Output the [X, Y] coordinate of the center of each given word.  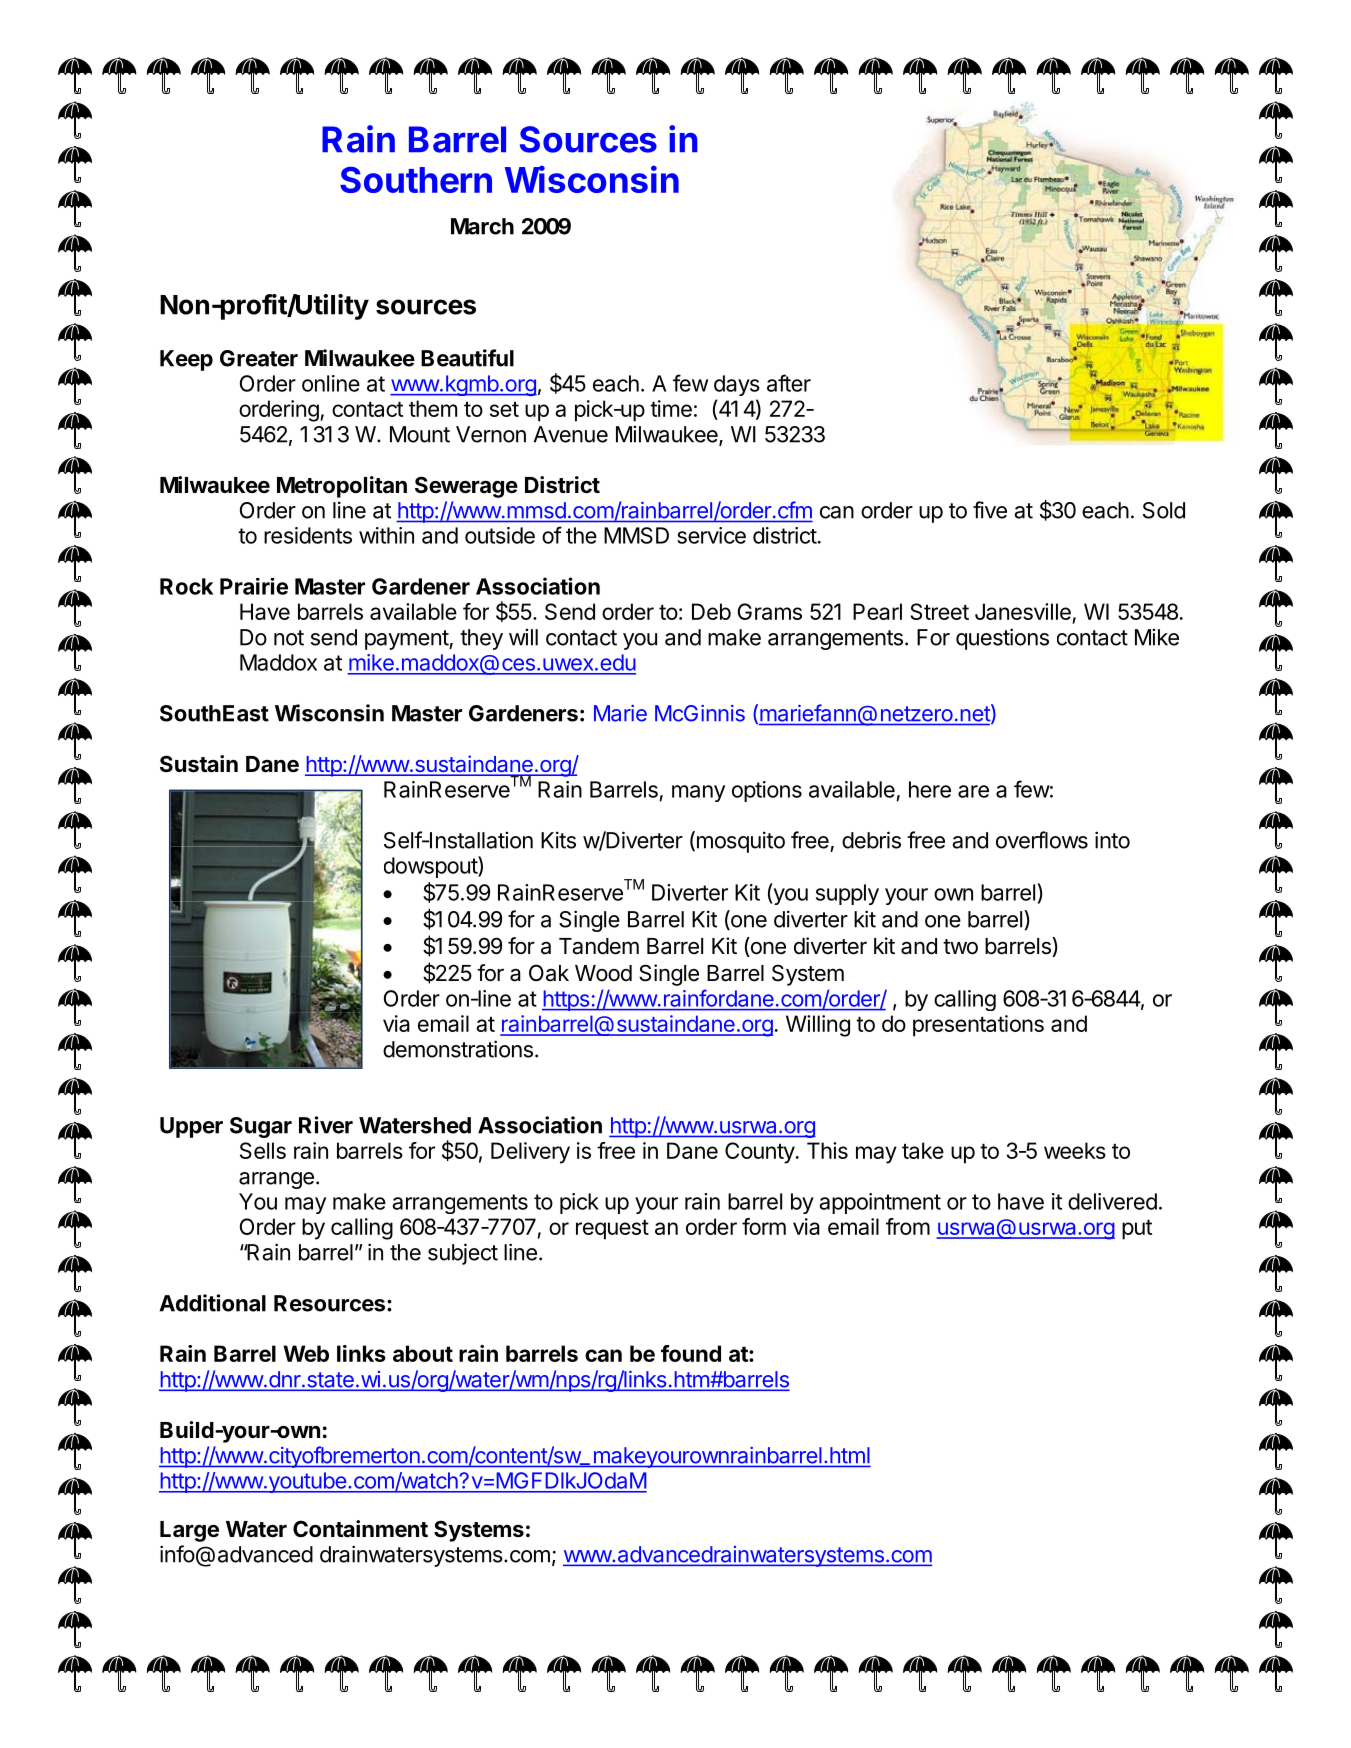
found [691, 1353]
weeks [1075, 1150]
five [990, 510]
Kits [558, 840]
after [789, 383]
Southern [416, 179]
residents [308, 535]
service [711, 535]
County [760, 1153]
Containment [360, 1529]
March [482, 226]
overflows [1042, 840]
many [698, 793]
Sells [263, 1150]
